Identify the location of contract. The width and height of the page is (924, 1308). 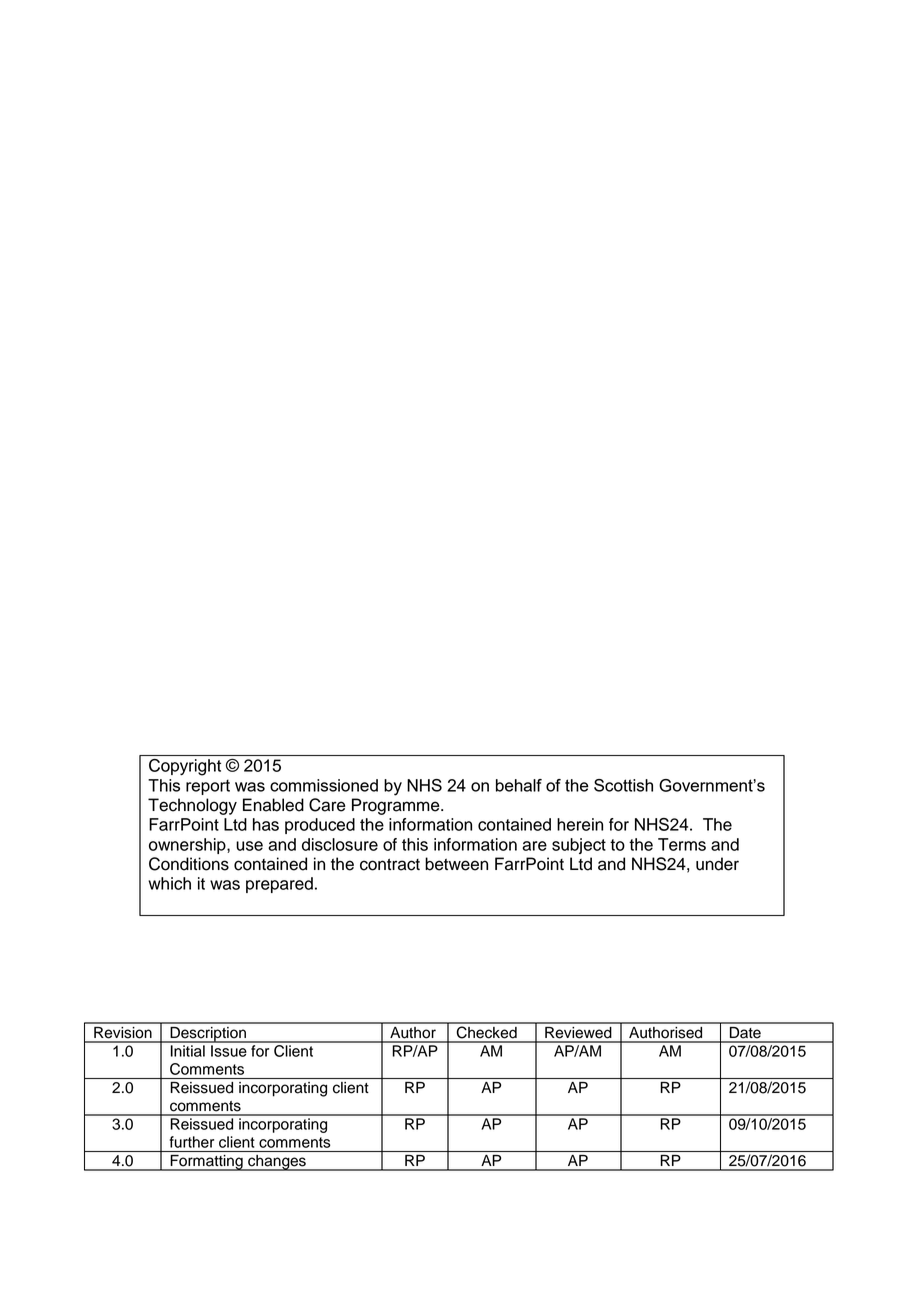
(390, 864).
